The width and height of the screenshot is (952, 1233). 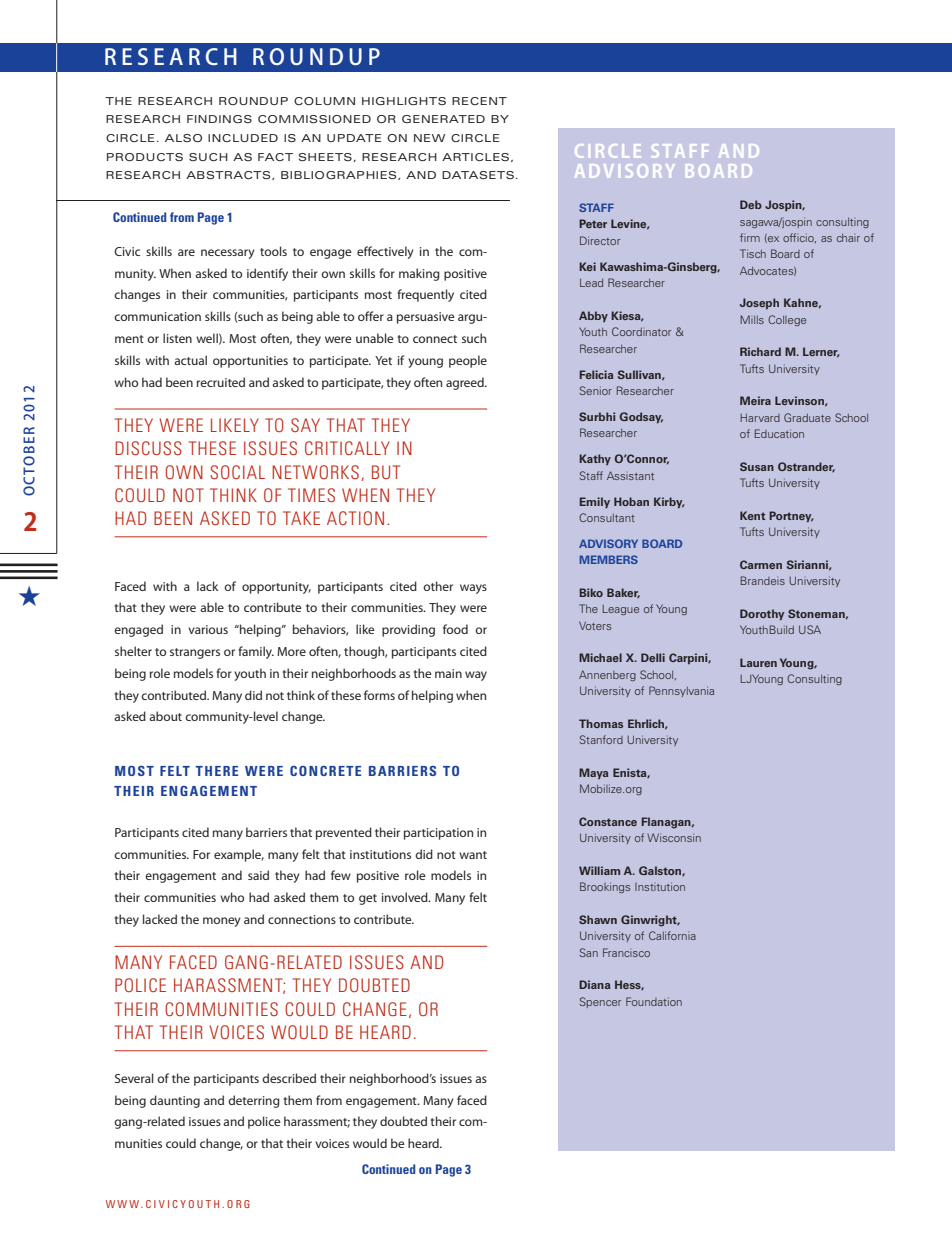 What do you see at coordinates (779, 433) in the screenshot?
I see `Education` at bounding box center [779, 433].
